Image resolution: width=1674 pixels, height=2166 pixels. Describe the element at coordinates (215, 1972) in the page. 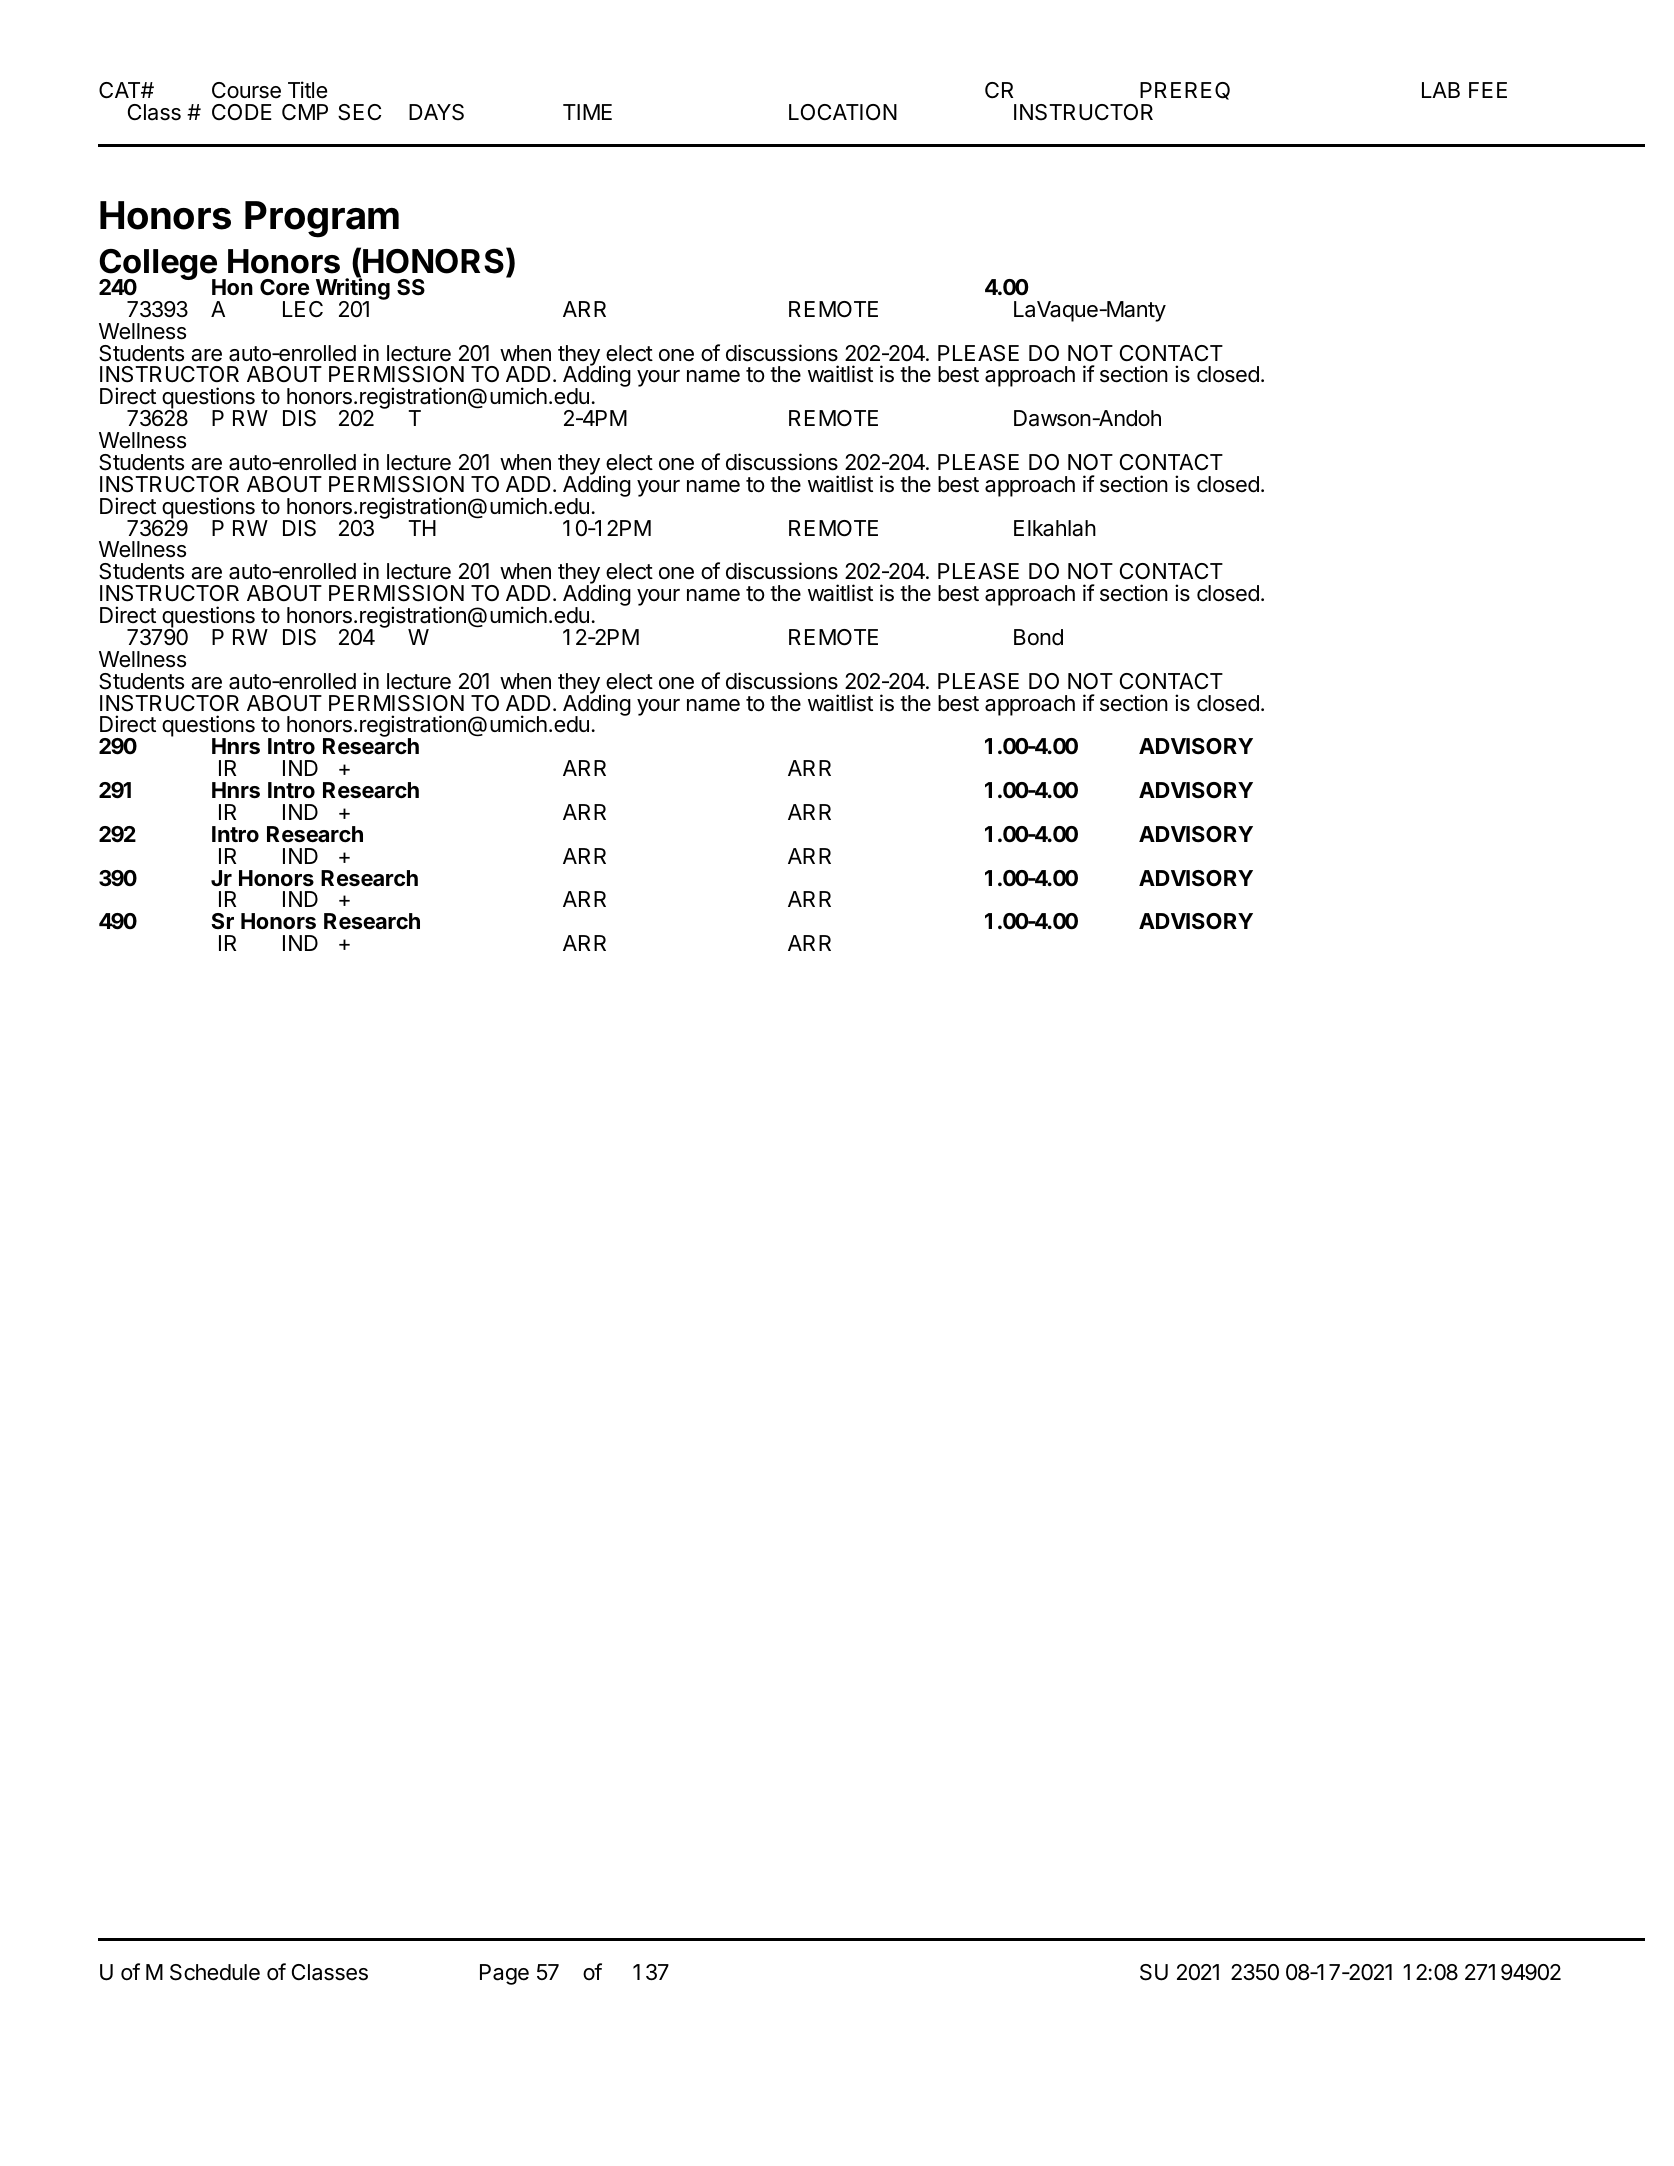

I see `Schedule` at that location.
